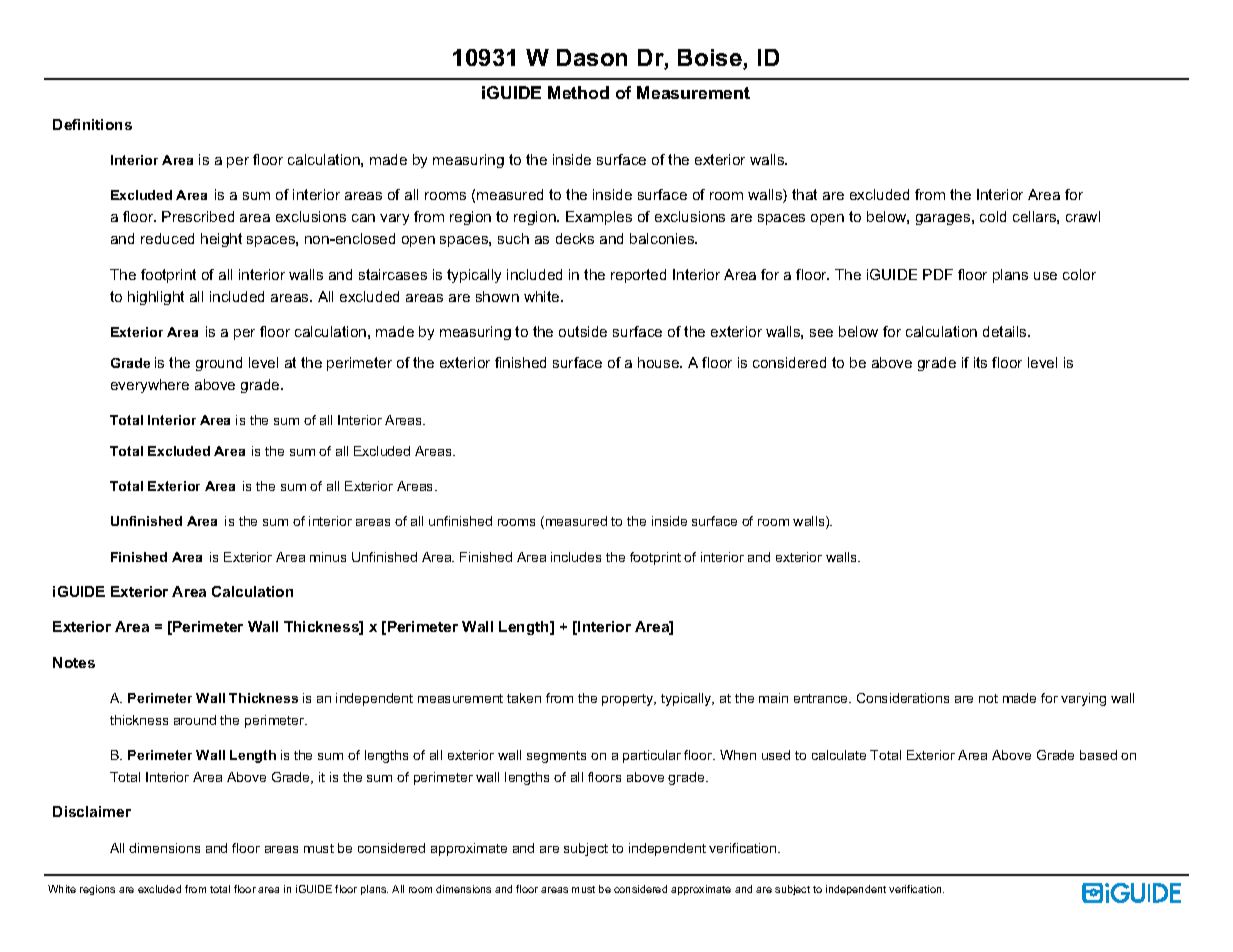 This page has width=1233, height=952. Describe the element at coordinates (660, 362) in the page. I see `house` at that location.
